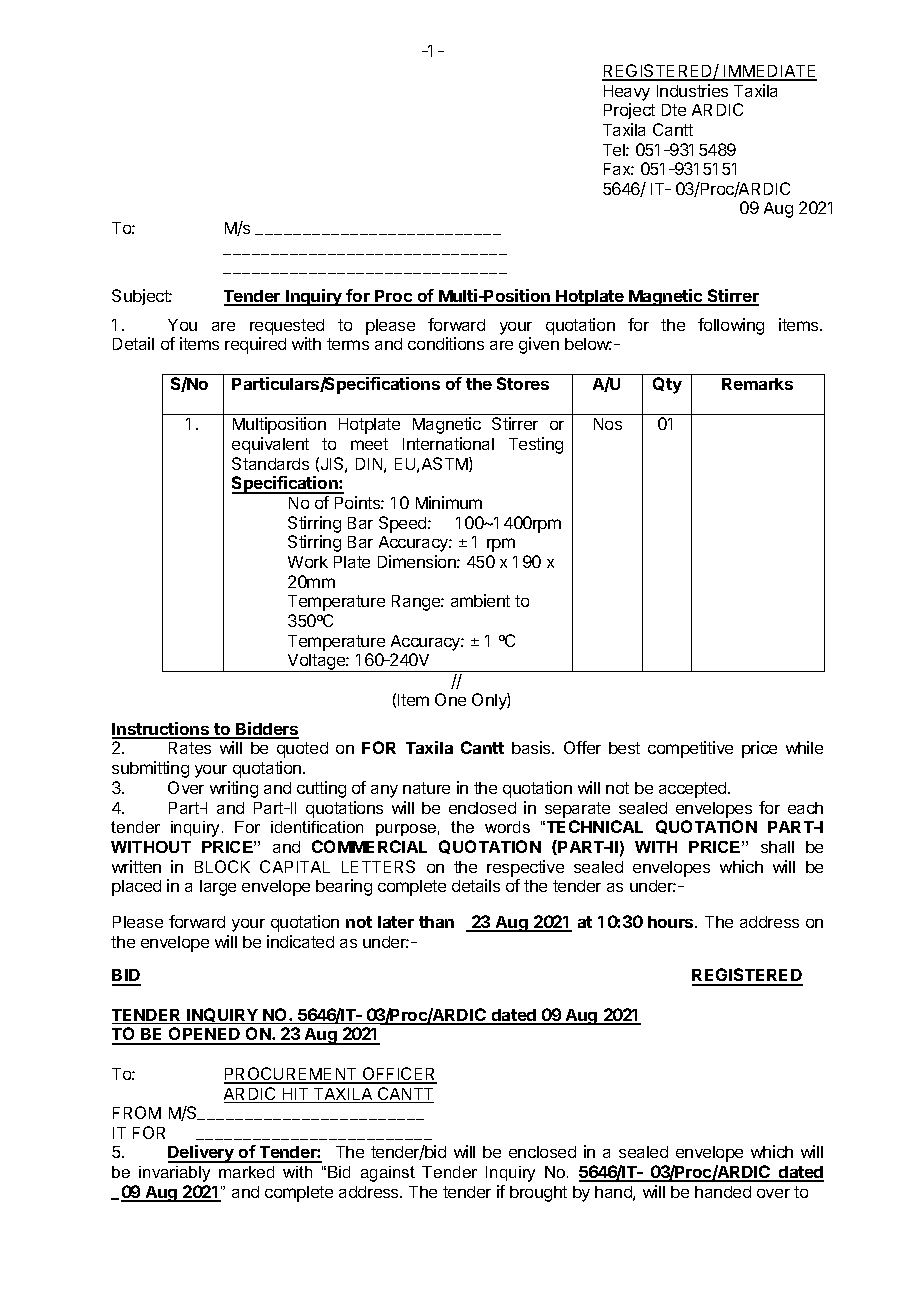 This page has width=924, height=1308. Describe the element at coordinates (690, 749) in the page. I see `competitive` at that location.
